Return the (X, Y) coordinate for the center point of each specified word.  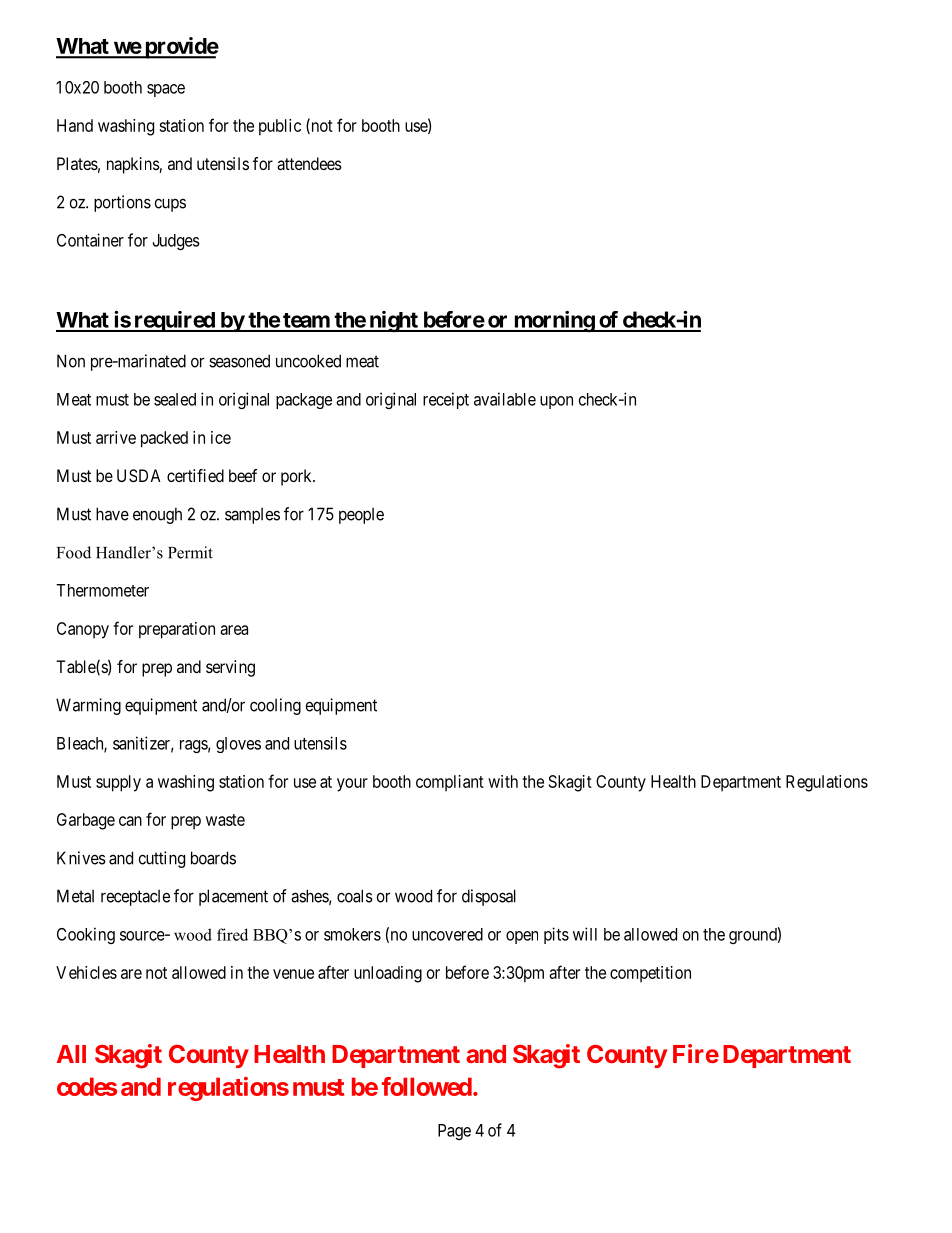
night (393, 321)
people (361, 516)
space (166, 90)
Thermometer (102, 590)
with (503, 781)
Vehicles (86, 972)
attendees (309, 163)
